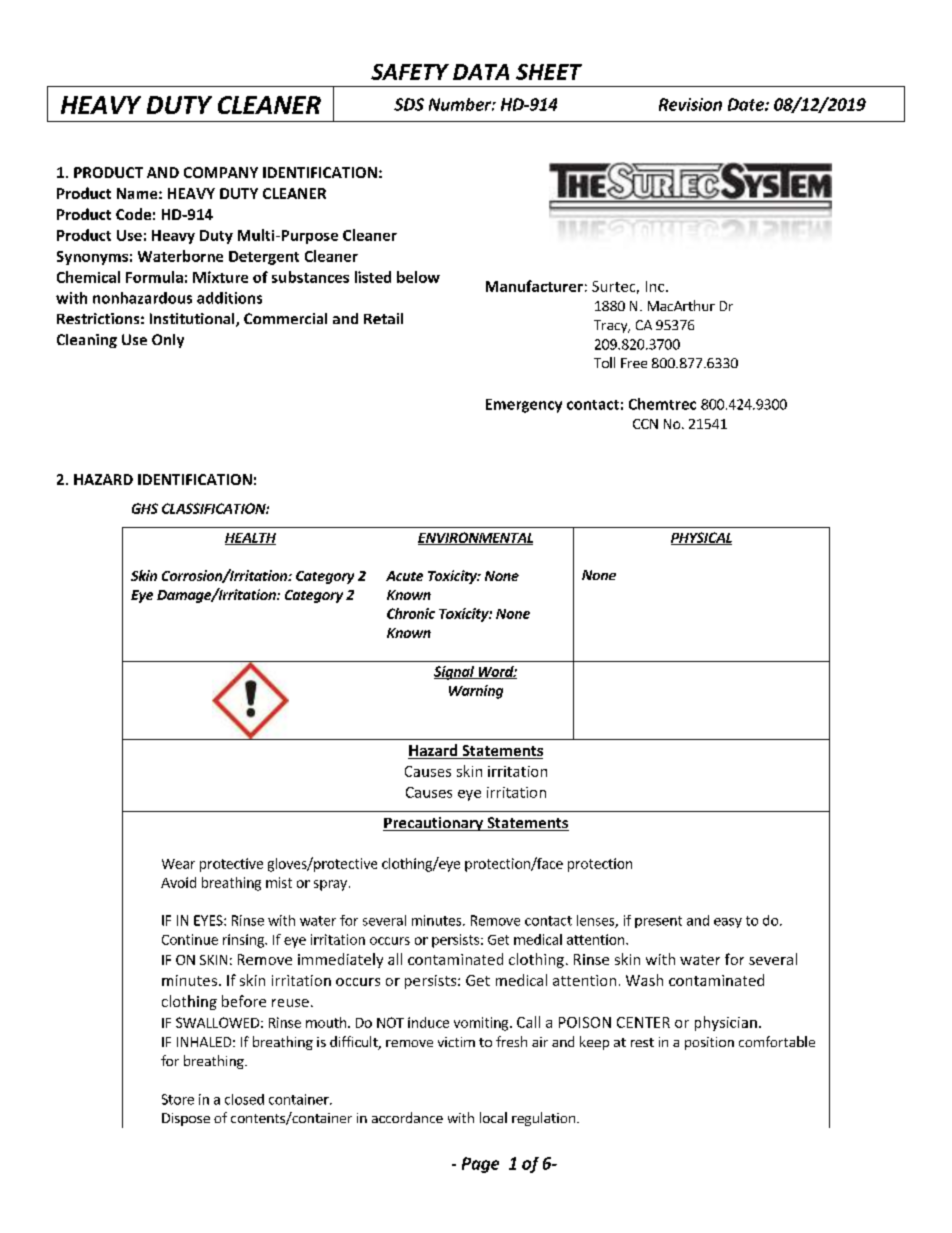 The image size is (952, 1233). I want to click on HEALTH, so click(250, 539).
